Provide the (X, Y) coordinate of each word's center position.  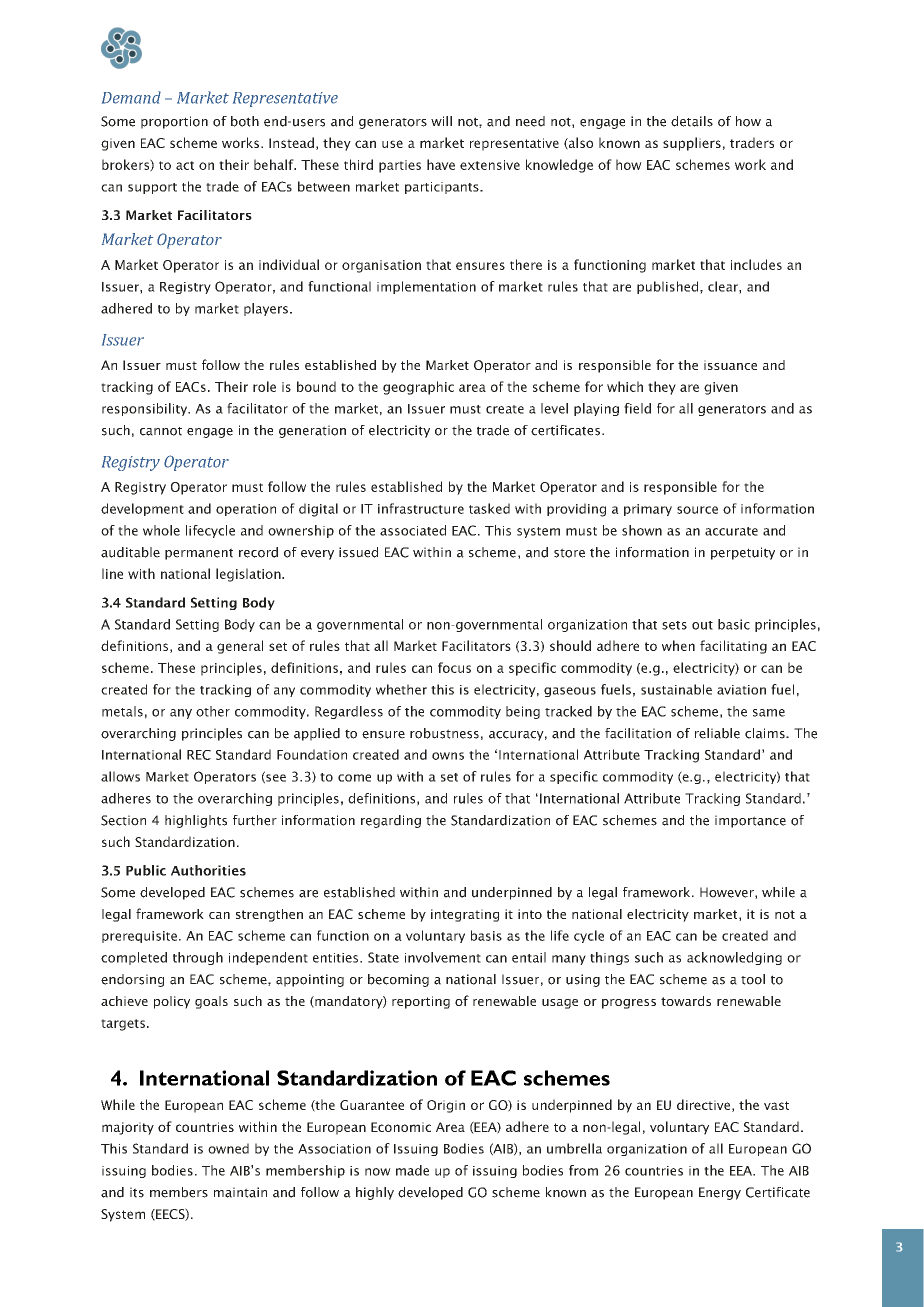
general (240, 647)
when (678, 645)
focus (454, 667)
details (692, 121)
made (412, 1170)
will (441, 121)
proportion (174, 122)
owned (228, 1148)
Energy (720, 1193)
